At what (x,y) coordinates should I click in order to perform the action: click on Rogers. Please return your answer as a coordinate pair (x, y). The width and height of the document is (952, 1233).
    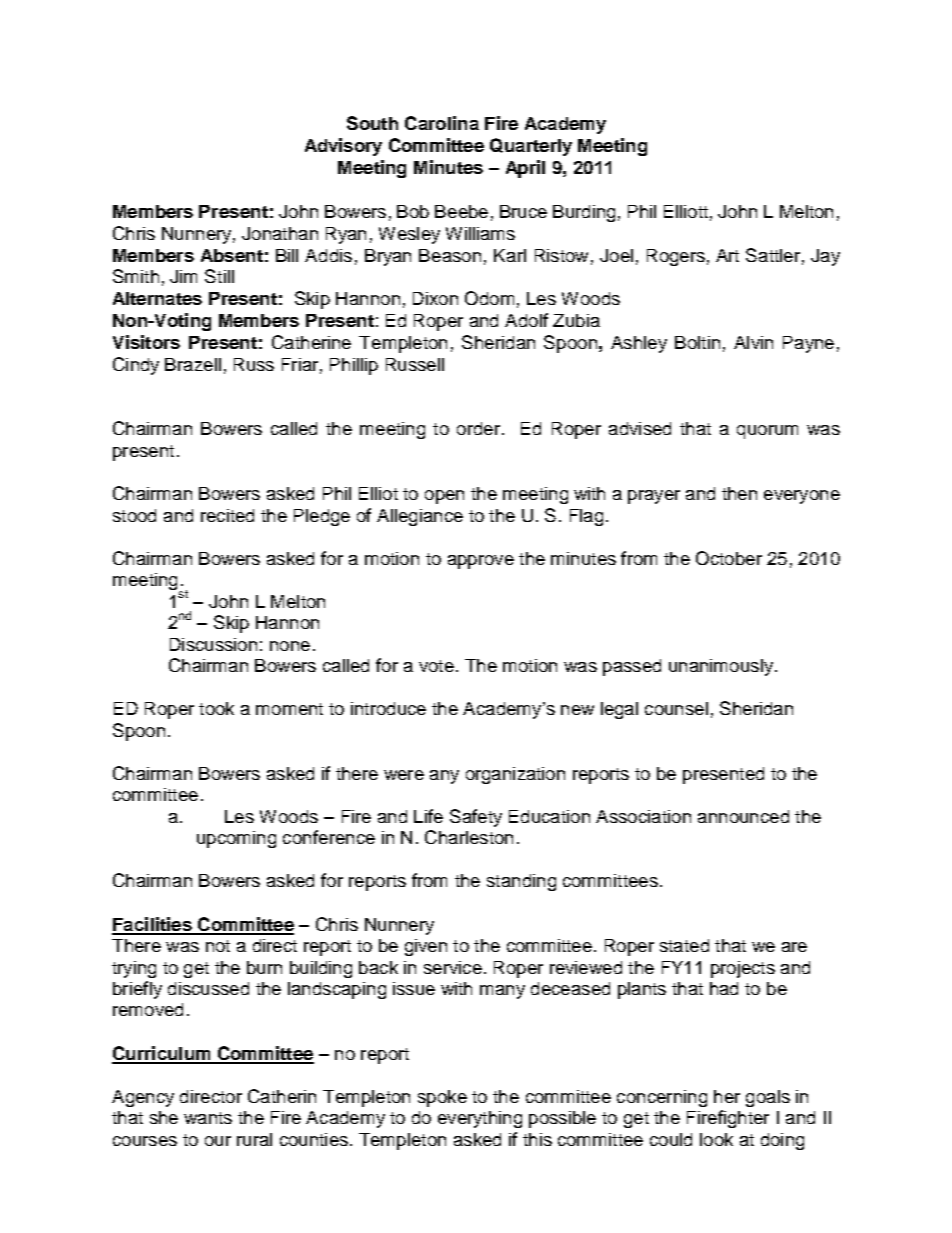
    Looking at the image, I should click on (676, 257).
